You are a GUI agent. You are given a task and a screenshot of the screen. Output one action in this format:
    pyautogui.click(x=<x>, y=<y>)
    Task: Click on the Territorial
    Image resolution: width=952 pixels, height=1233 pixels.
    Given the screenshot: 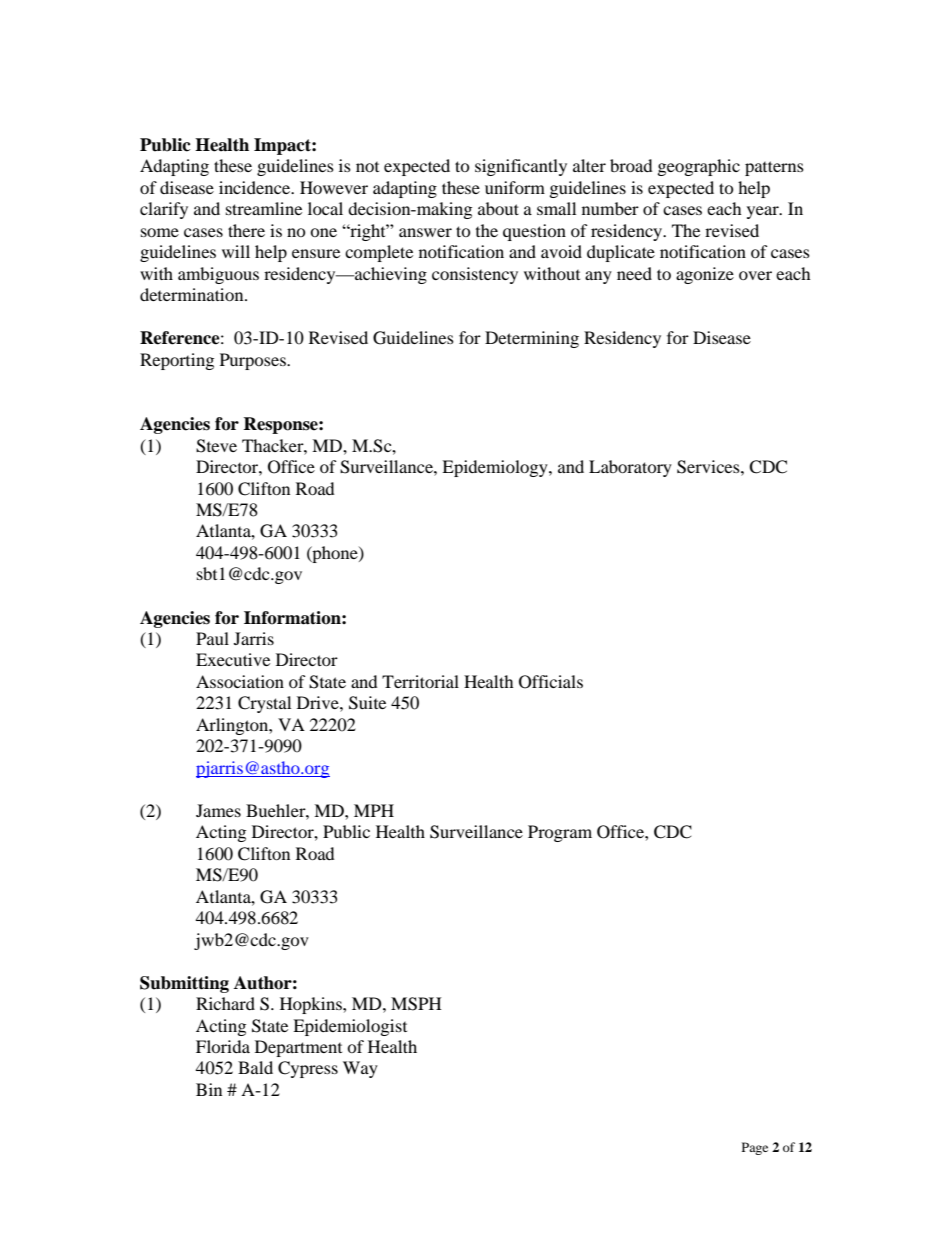 What is the action you would take?
    pyautogui.click(x=420, y=681)
